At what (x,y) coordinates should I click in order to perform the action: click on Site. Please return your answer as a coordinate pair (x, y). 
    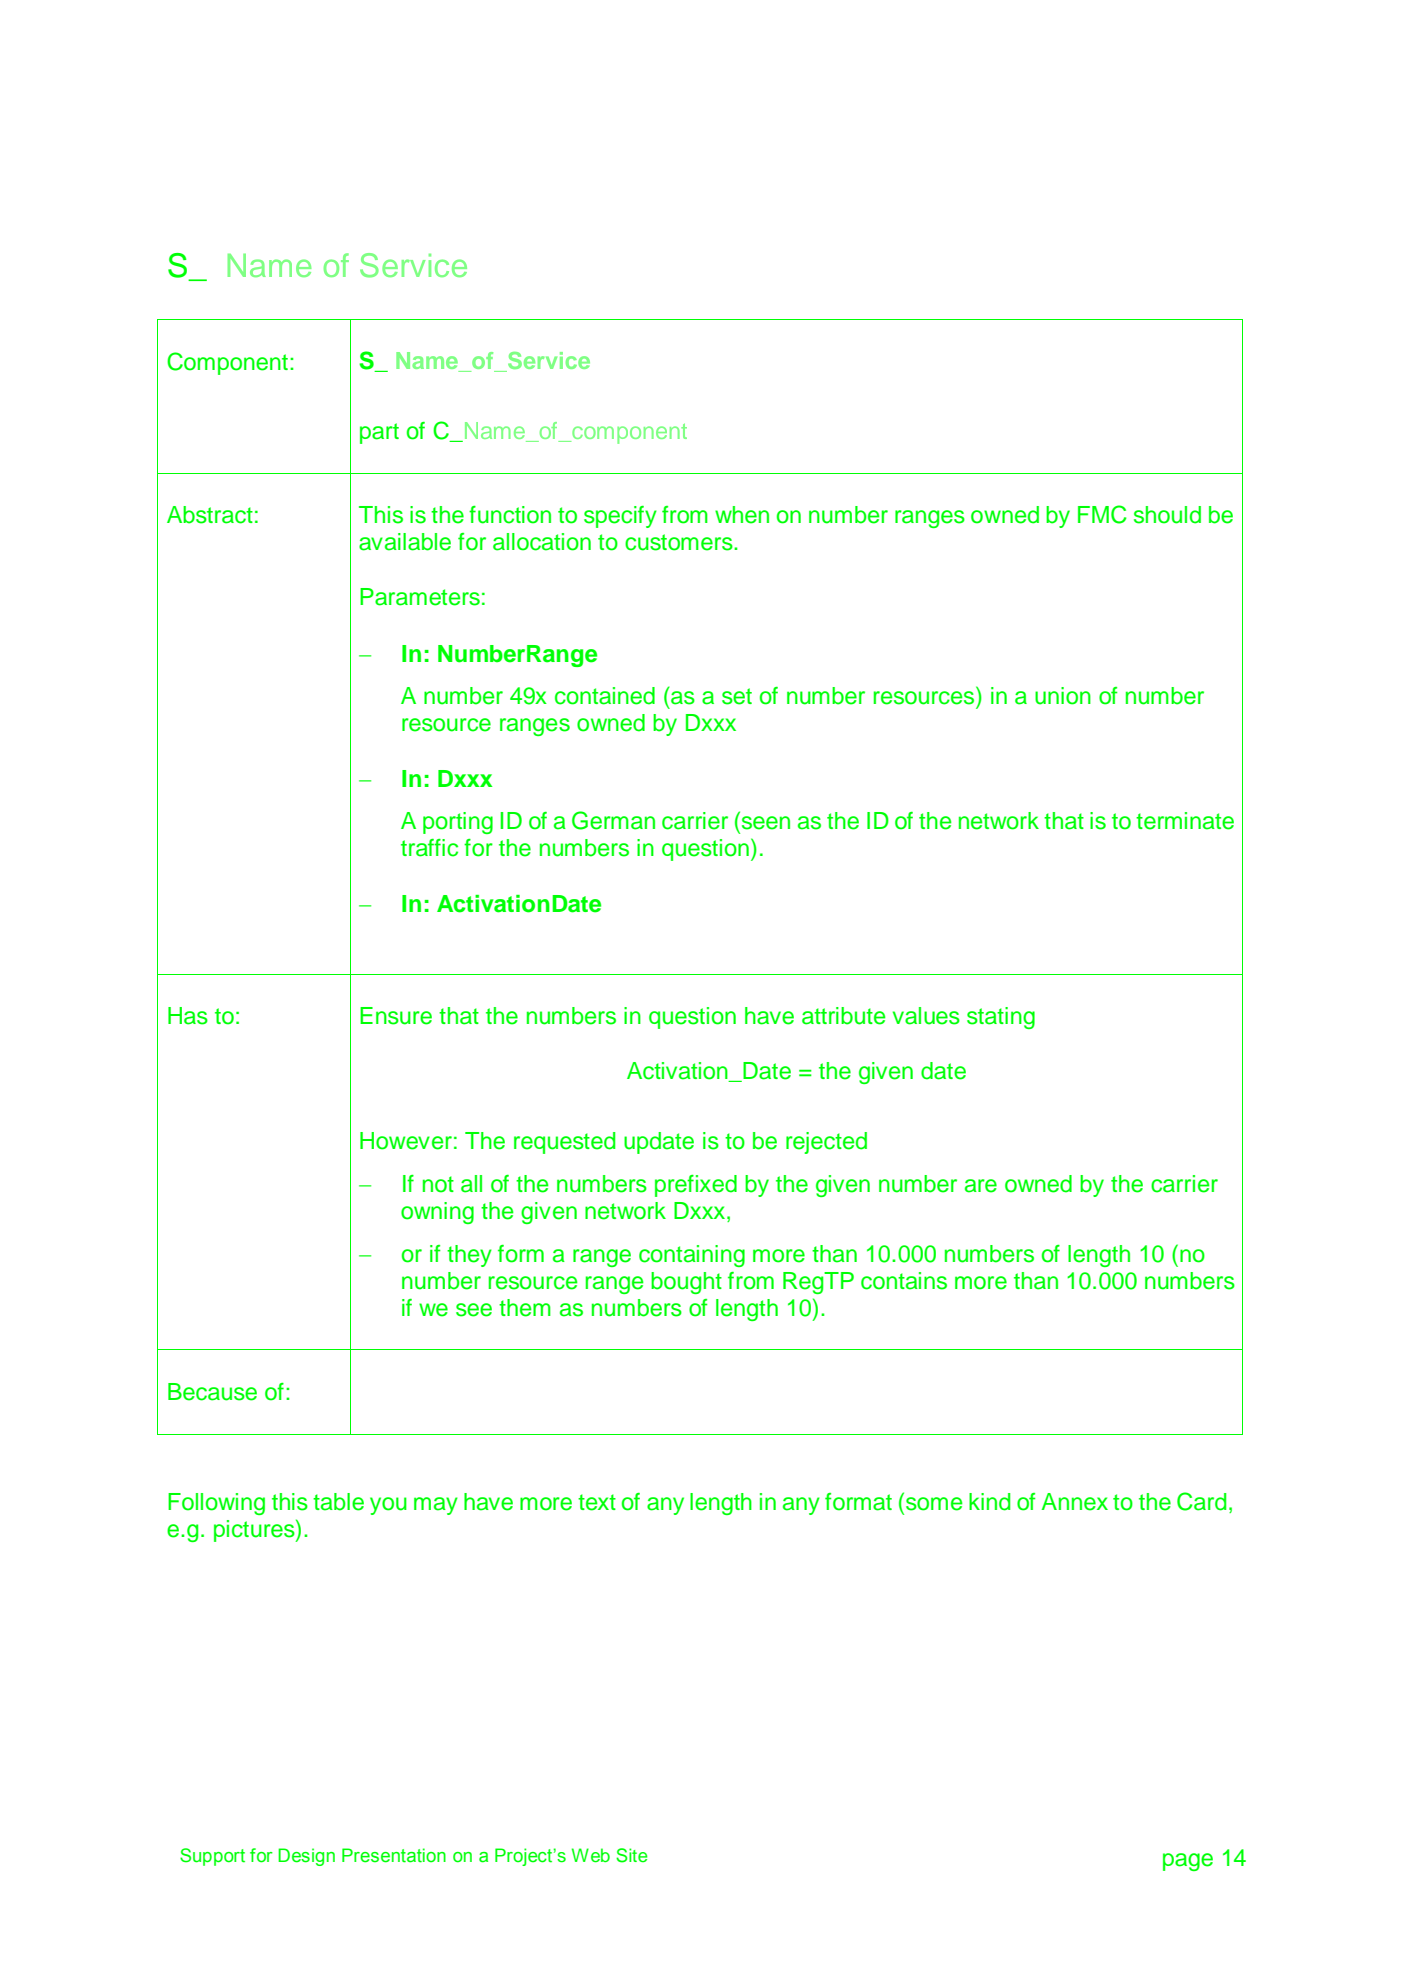
    Looking at the image, I should click on (632, 1855).
